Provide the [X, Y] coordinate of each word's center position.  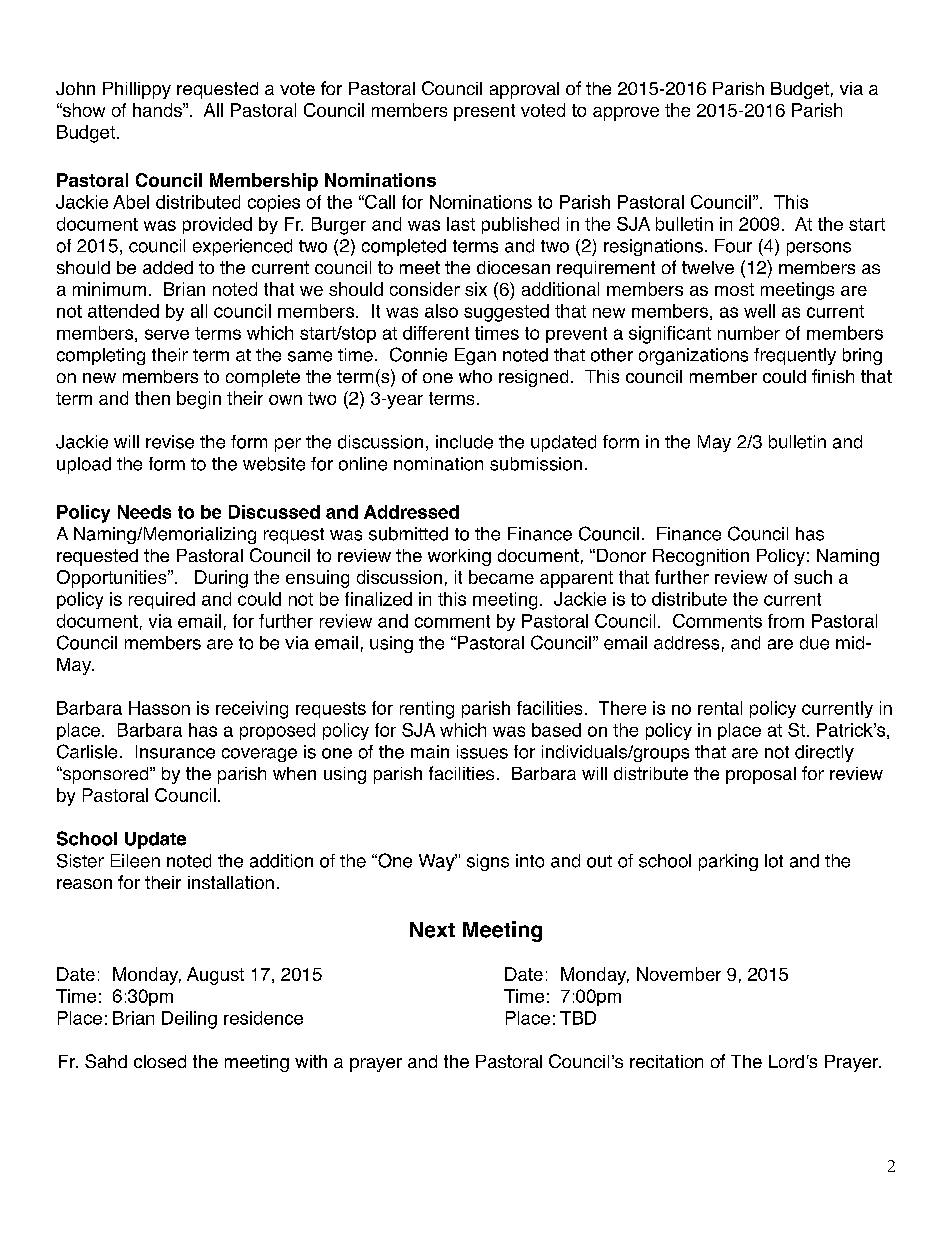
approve [626, 114]
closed [160, 1061]
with [311, 1061]
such [813, 577]
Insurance [175, 752]
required [162, 600]
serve [167, 334]
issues [482, 752]
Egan [475, 356]
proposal [761, 775]
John [75, 88]
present [484, 112]
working [459, 557]
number [749, 333]
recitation [666, 1061]
